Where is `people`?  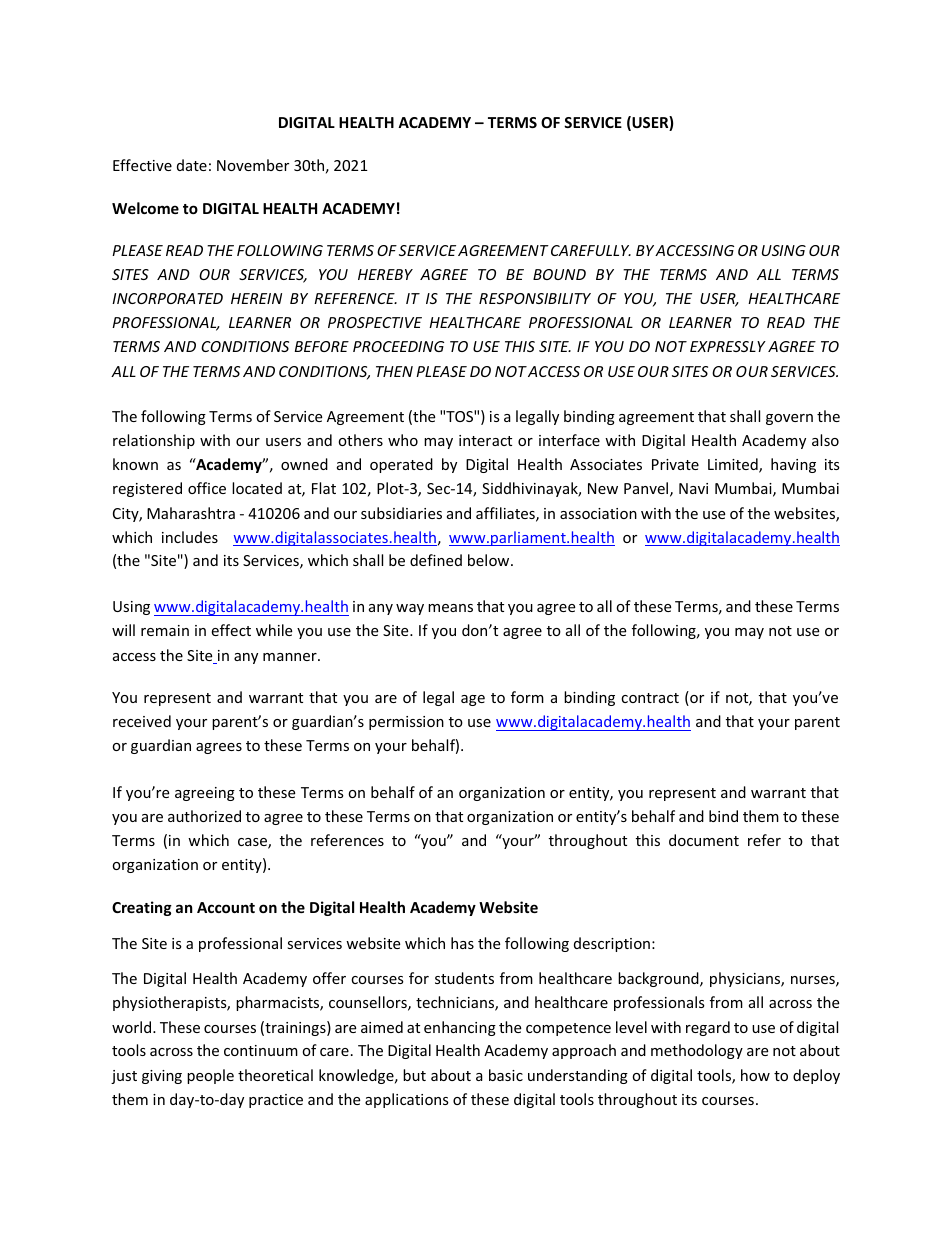 people is located at coordinates (210, 1076).
